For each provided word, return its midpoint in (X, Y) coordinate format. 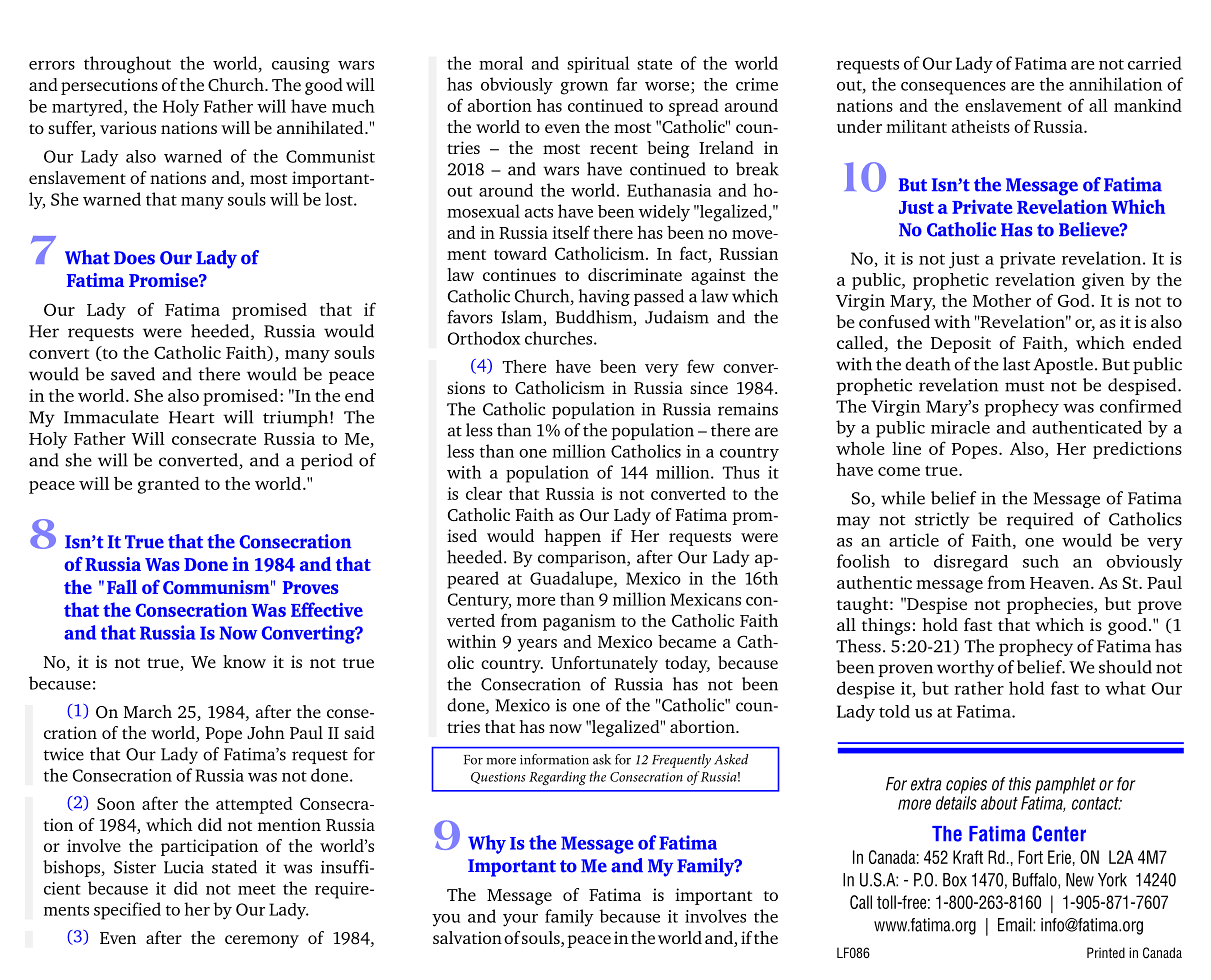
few (701, 366)
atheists (981, 126)
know (244, 661)
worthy (965, 668)
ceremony (262, 941)
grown (584, 88)
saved (133, 374)
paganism (579, 622)
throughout (127, 65)
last (1016, 364)
